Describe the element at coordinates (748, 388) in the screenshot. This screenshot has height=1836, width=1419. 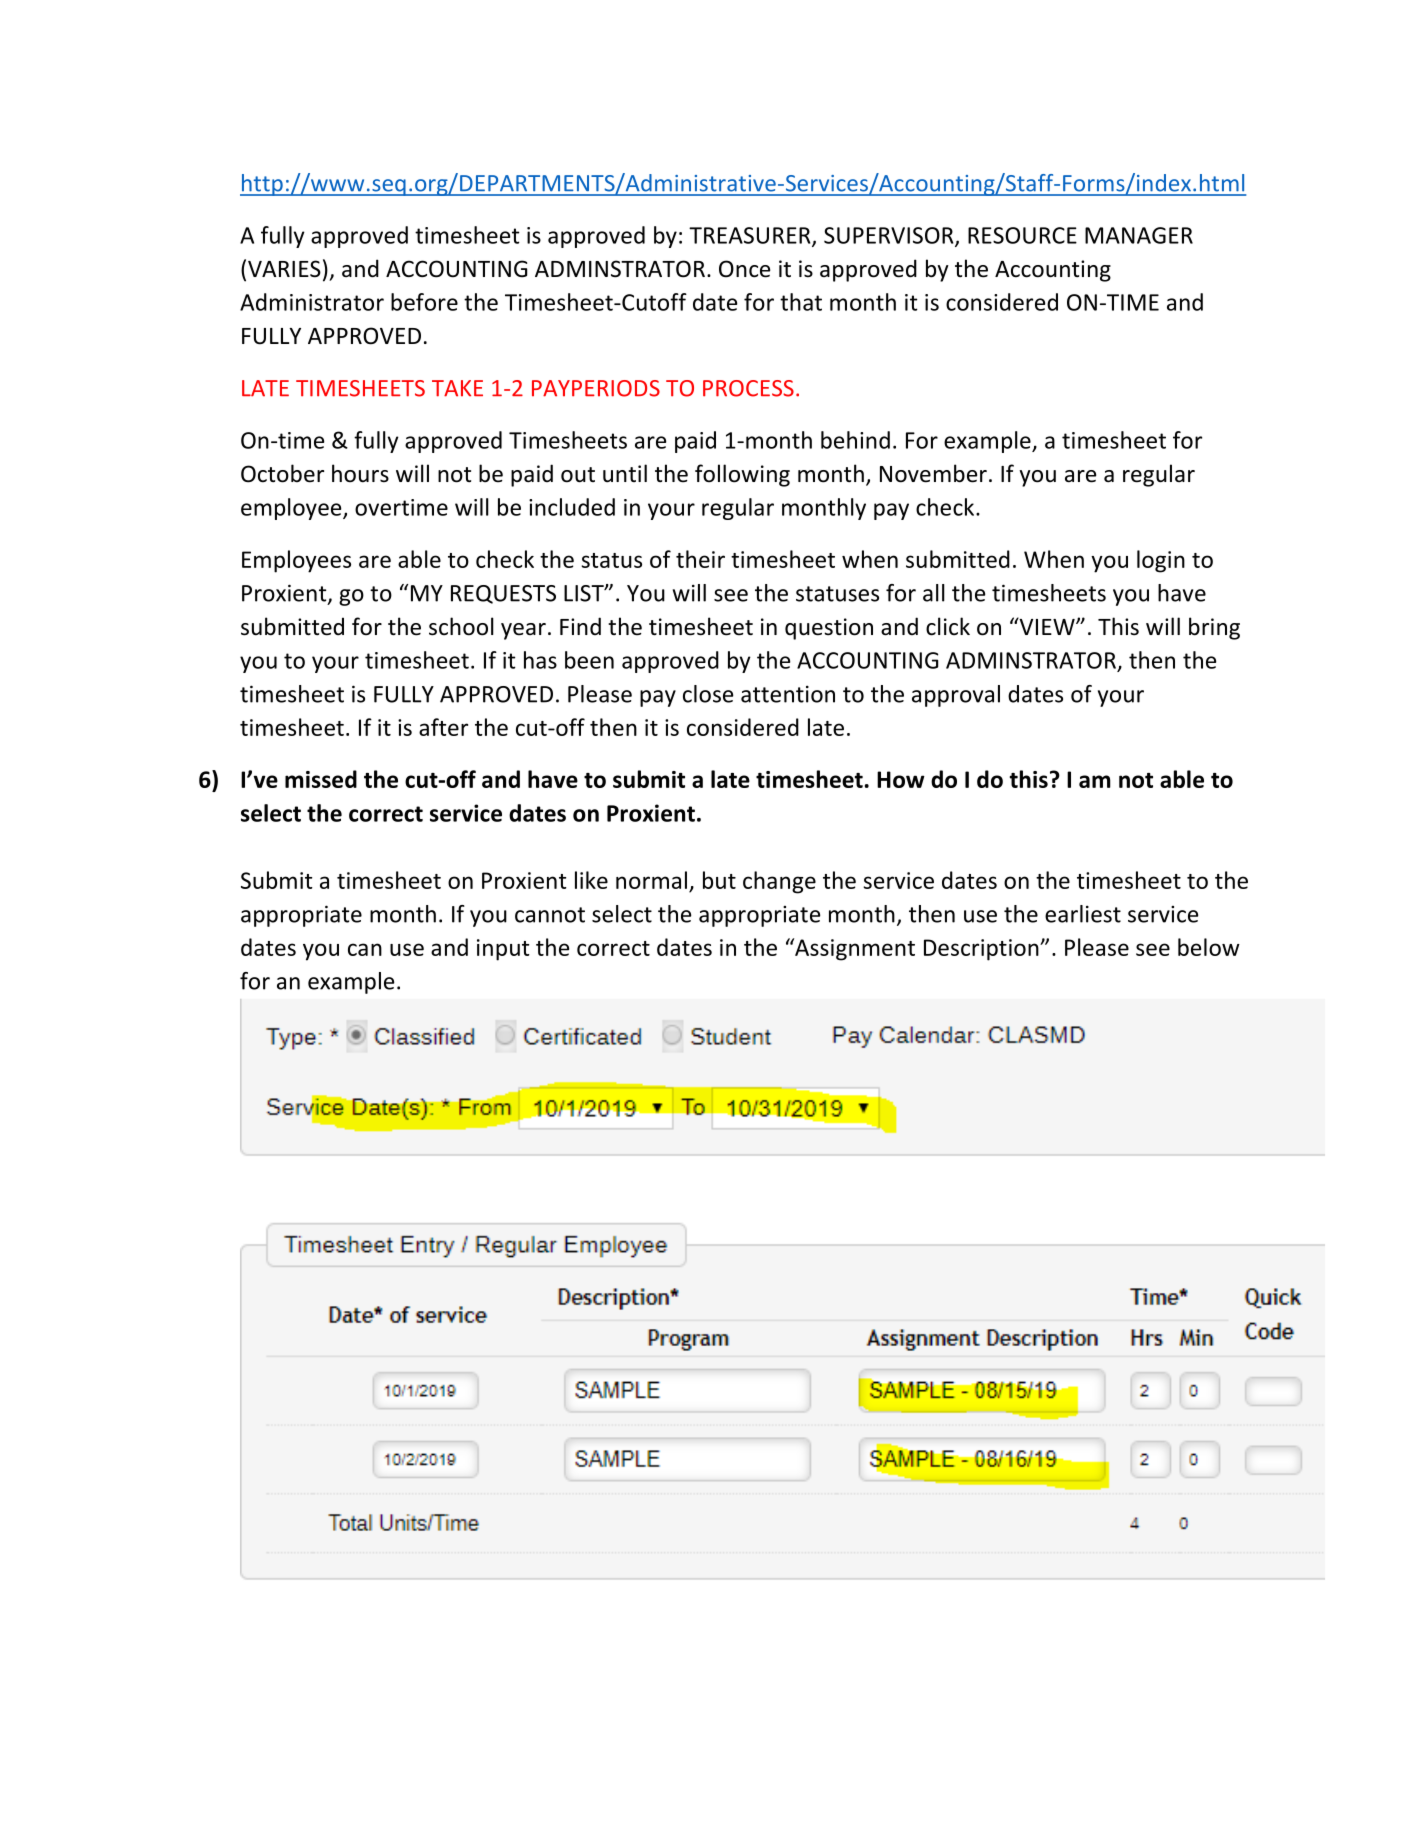
I see `PROCESS` at that location.
